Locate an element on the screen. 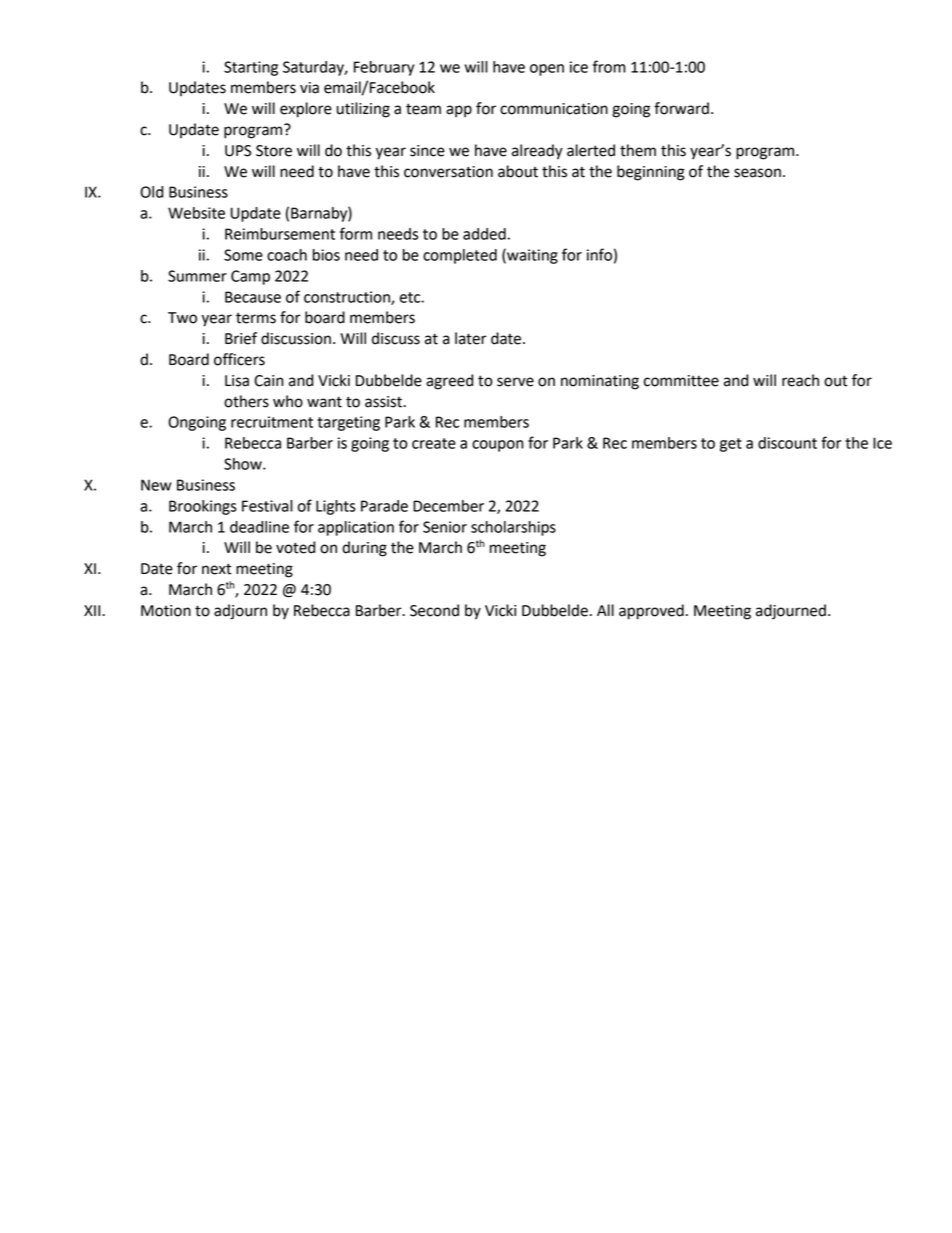  team is located at coordinates (423, 109).
